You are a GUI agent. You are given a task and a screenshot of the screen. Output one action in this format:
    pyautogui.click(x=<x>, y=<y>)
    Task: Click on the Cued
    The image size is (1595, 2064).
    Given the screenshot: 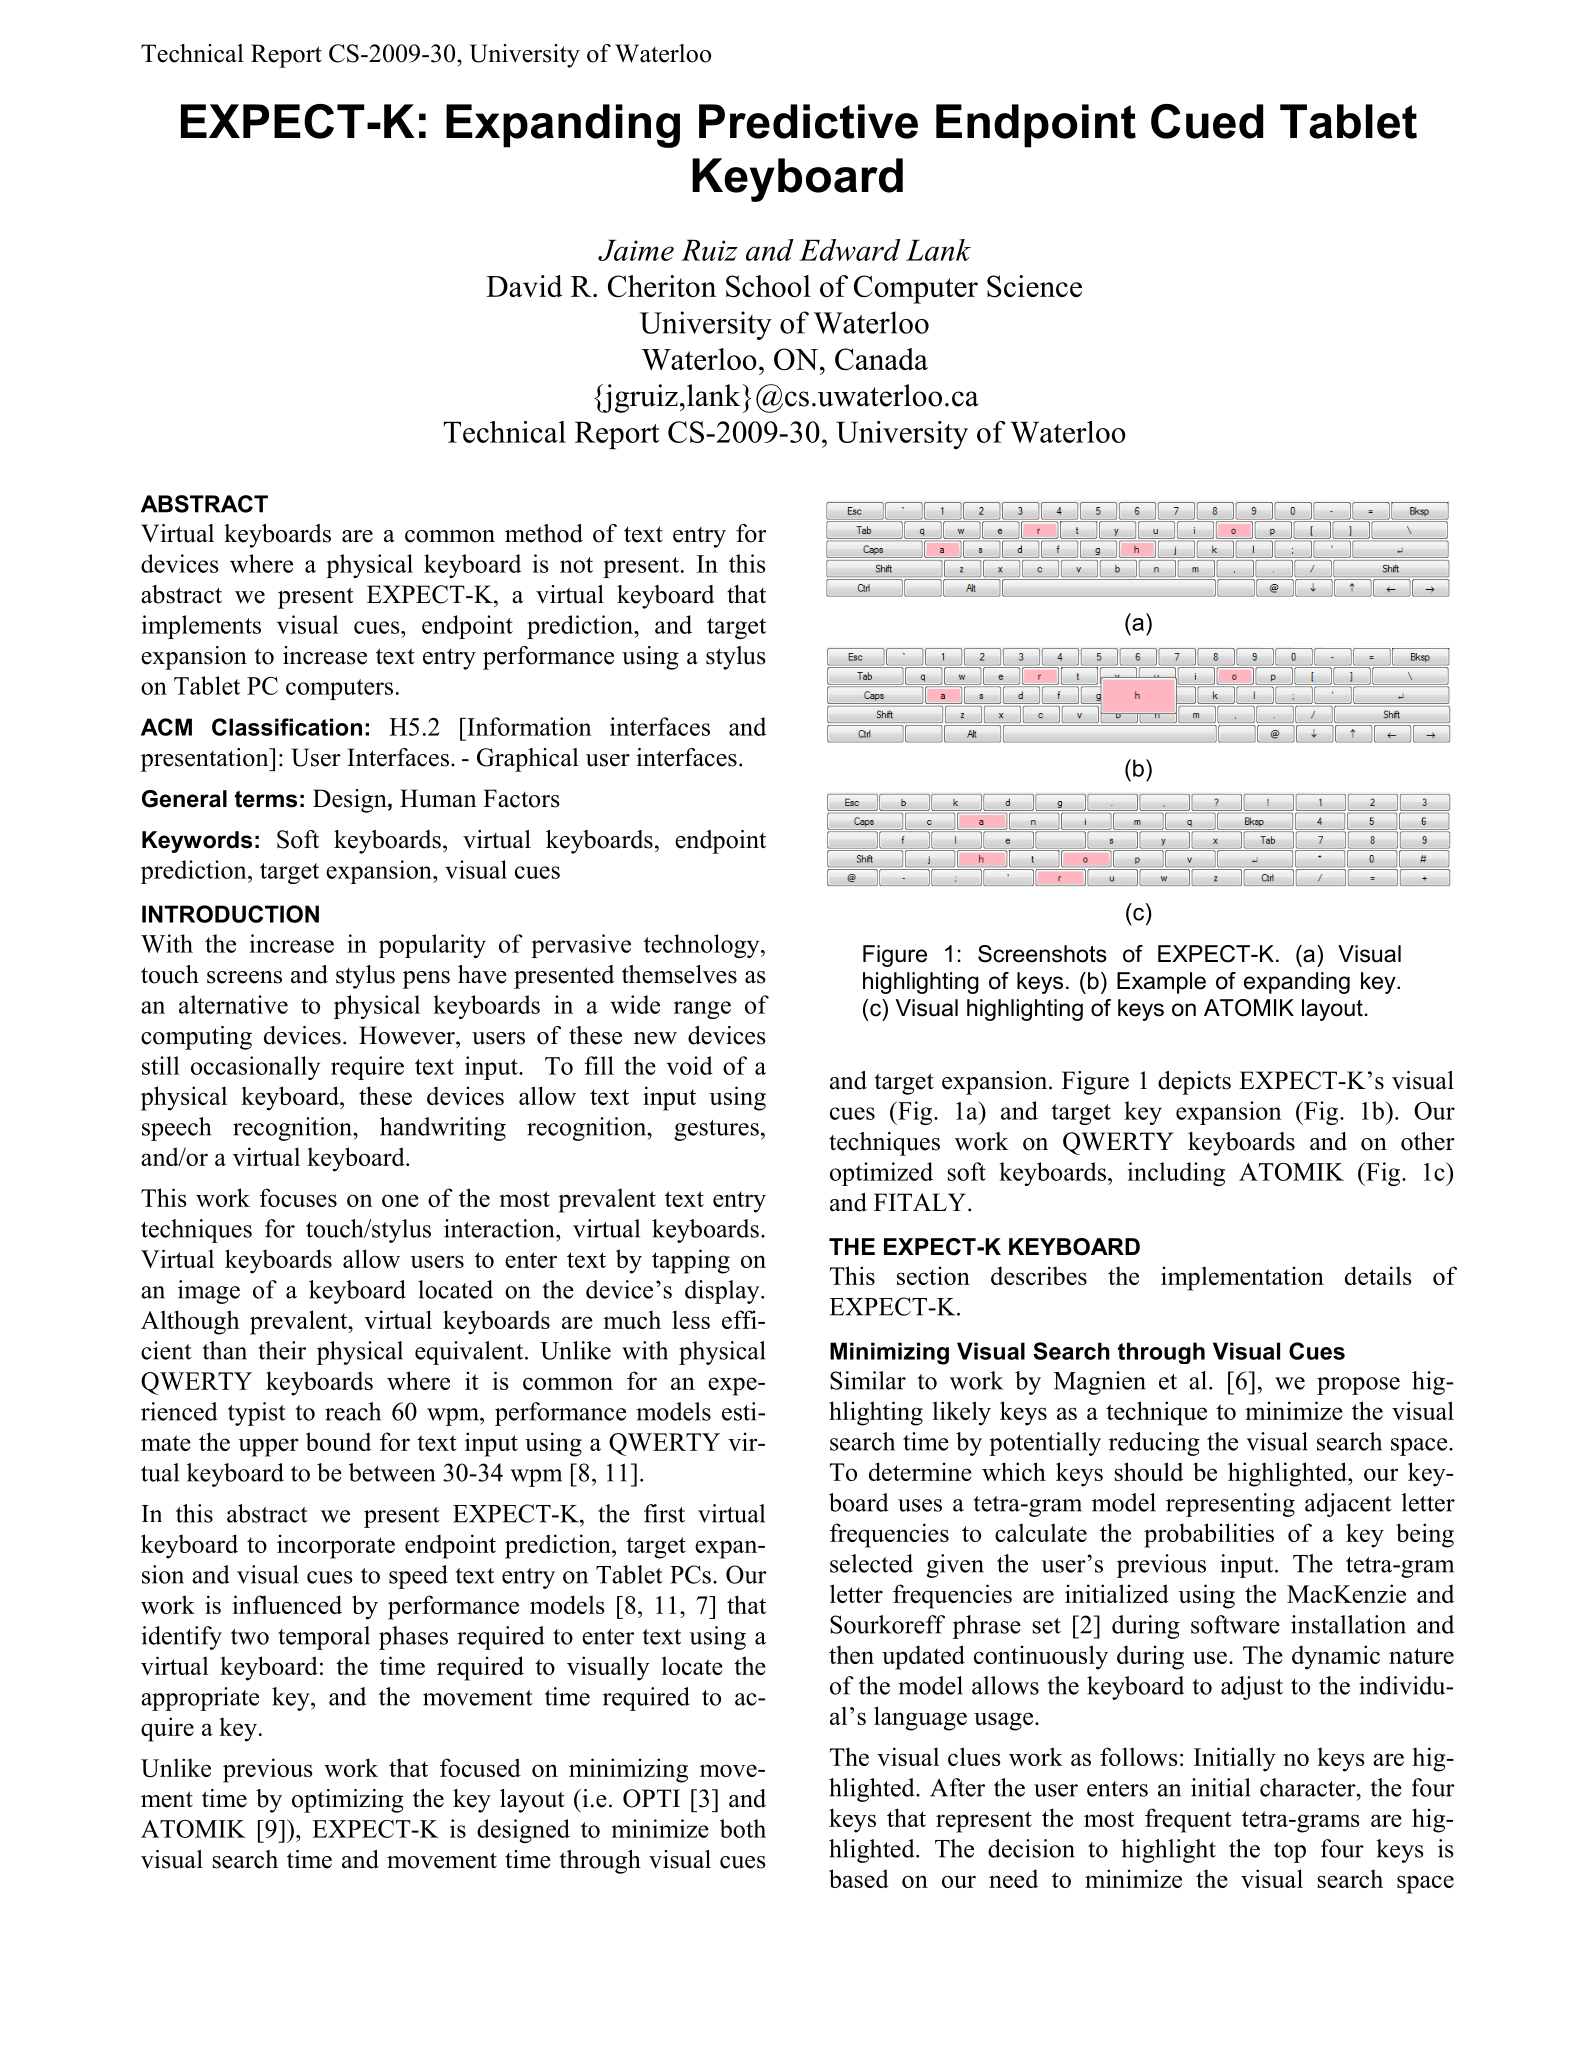 What is the action you would take?
    pyautogui.click(x=1207, y=121)
